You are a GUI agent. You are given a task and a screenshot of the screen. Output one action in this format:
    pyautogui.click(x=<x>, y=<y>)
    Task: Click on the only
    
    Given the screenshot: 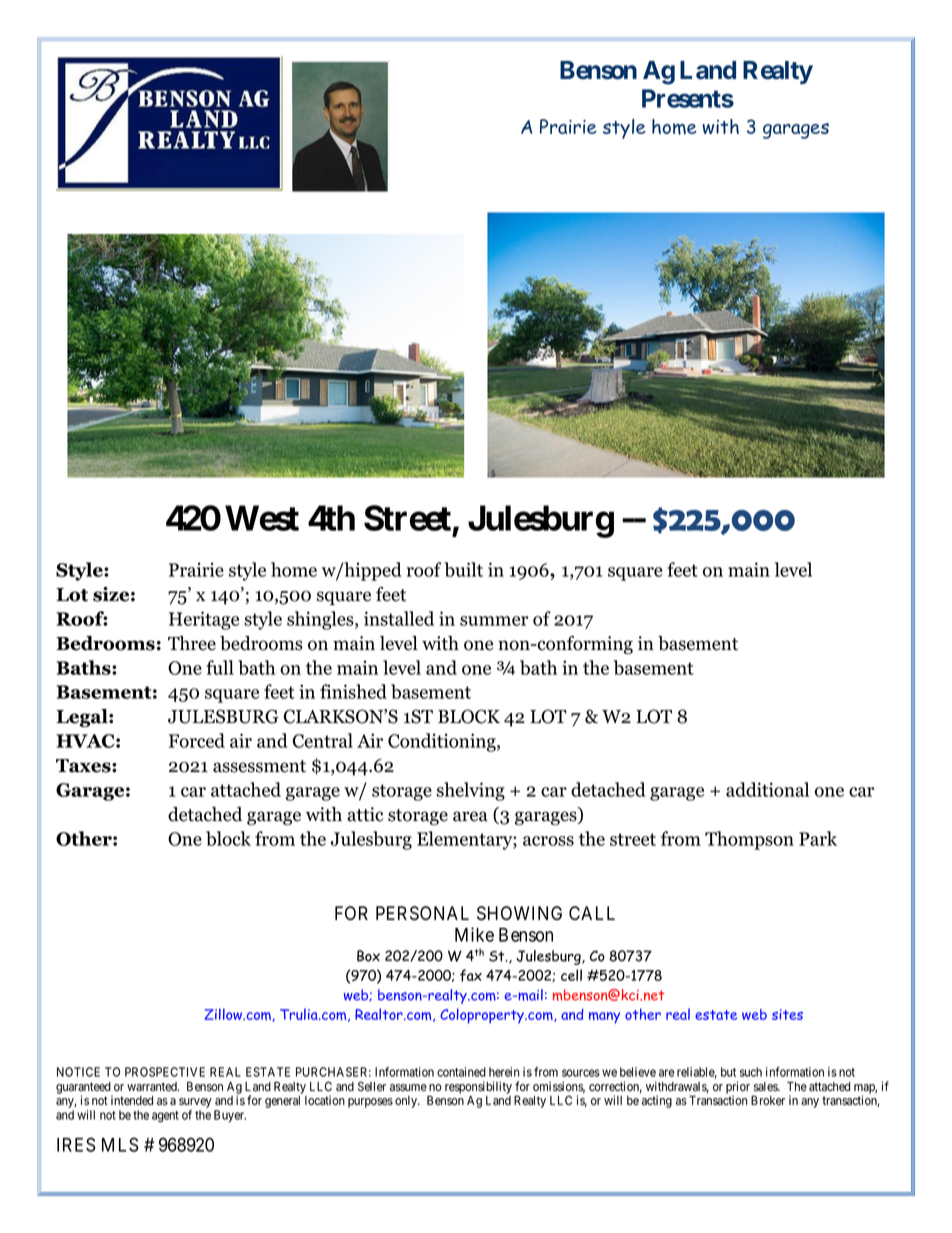 What is the action you would take?
    pyautogui.click(x=407, y=1102)
